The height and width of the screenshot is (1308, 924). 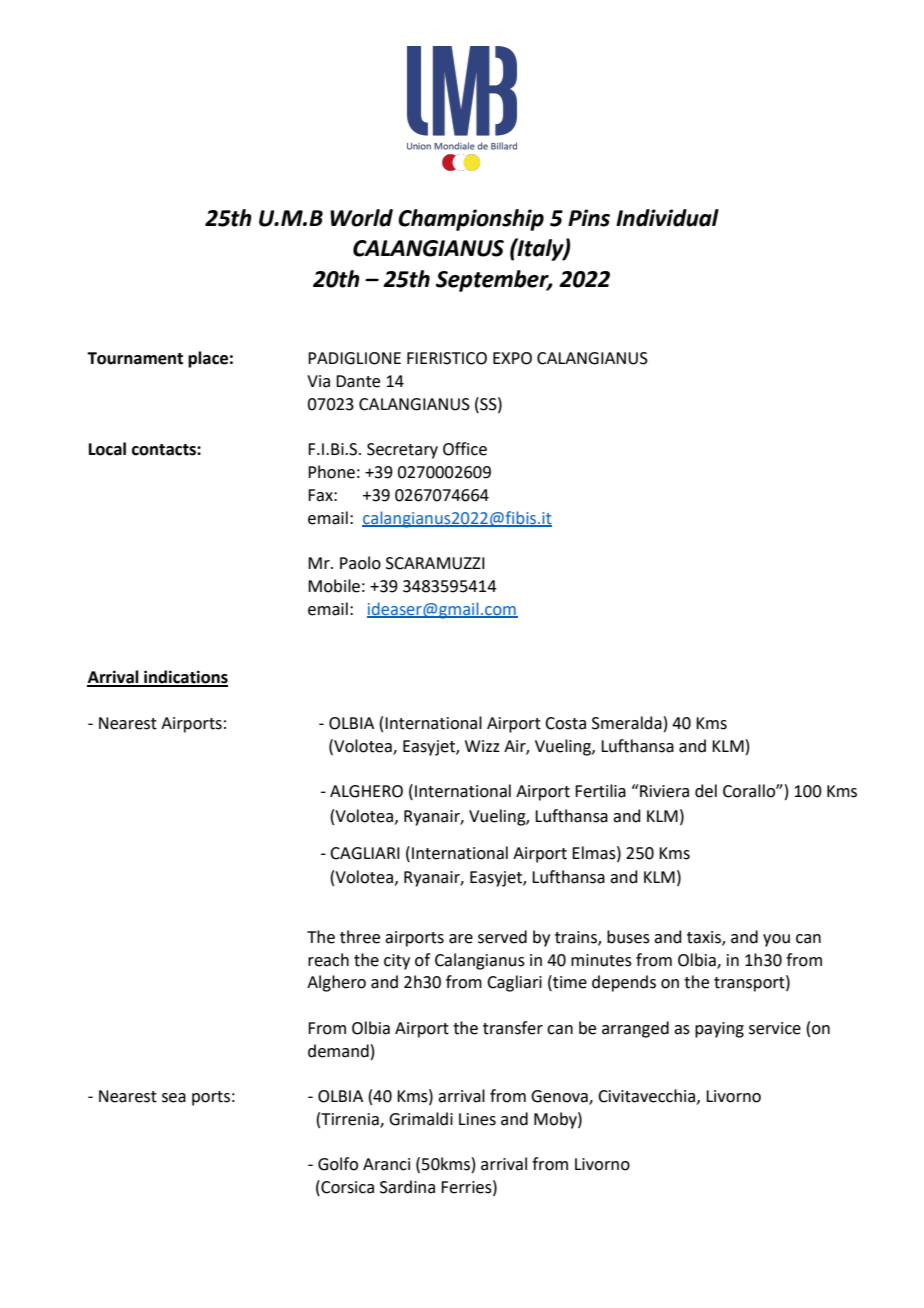 I want to click on Individual, so click(x=667, y=218).
